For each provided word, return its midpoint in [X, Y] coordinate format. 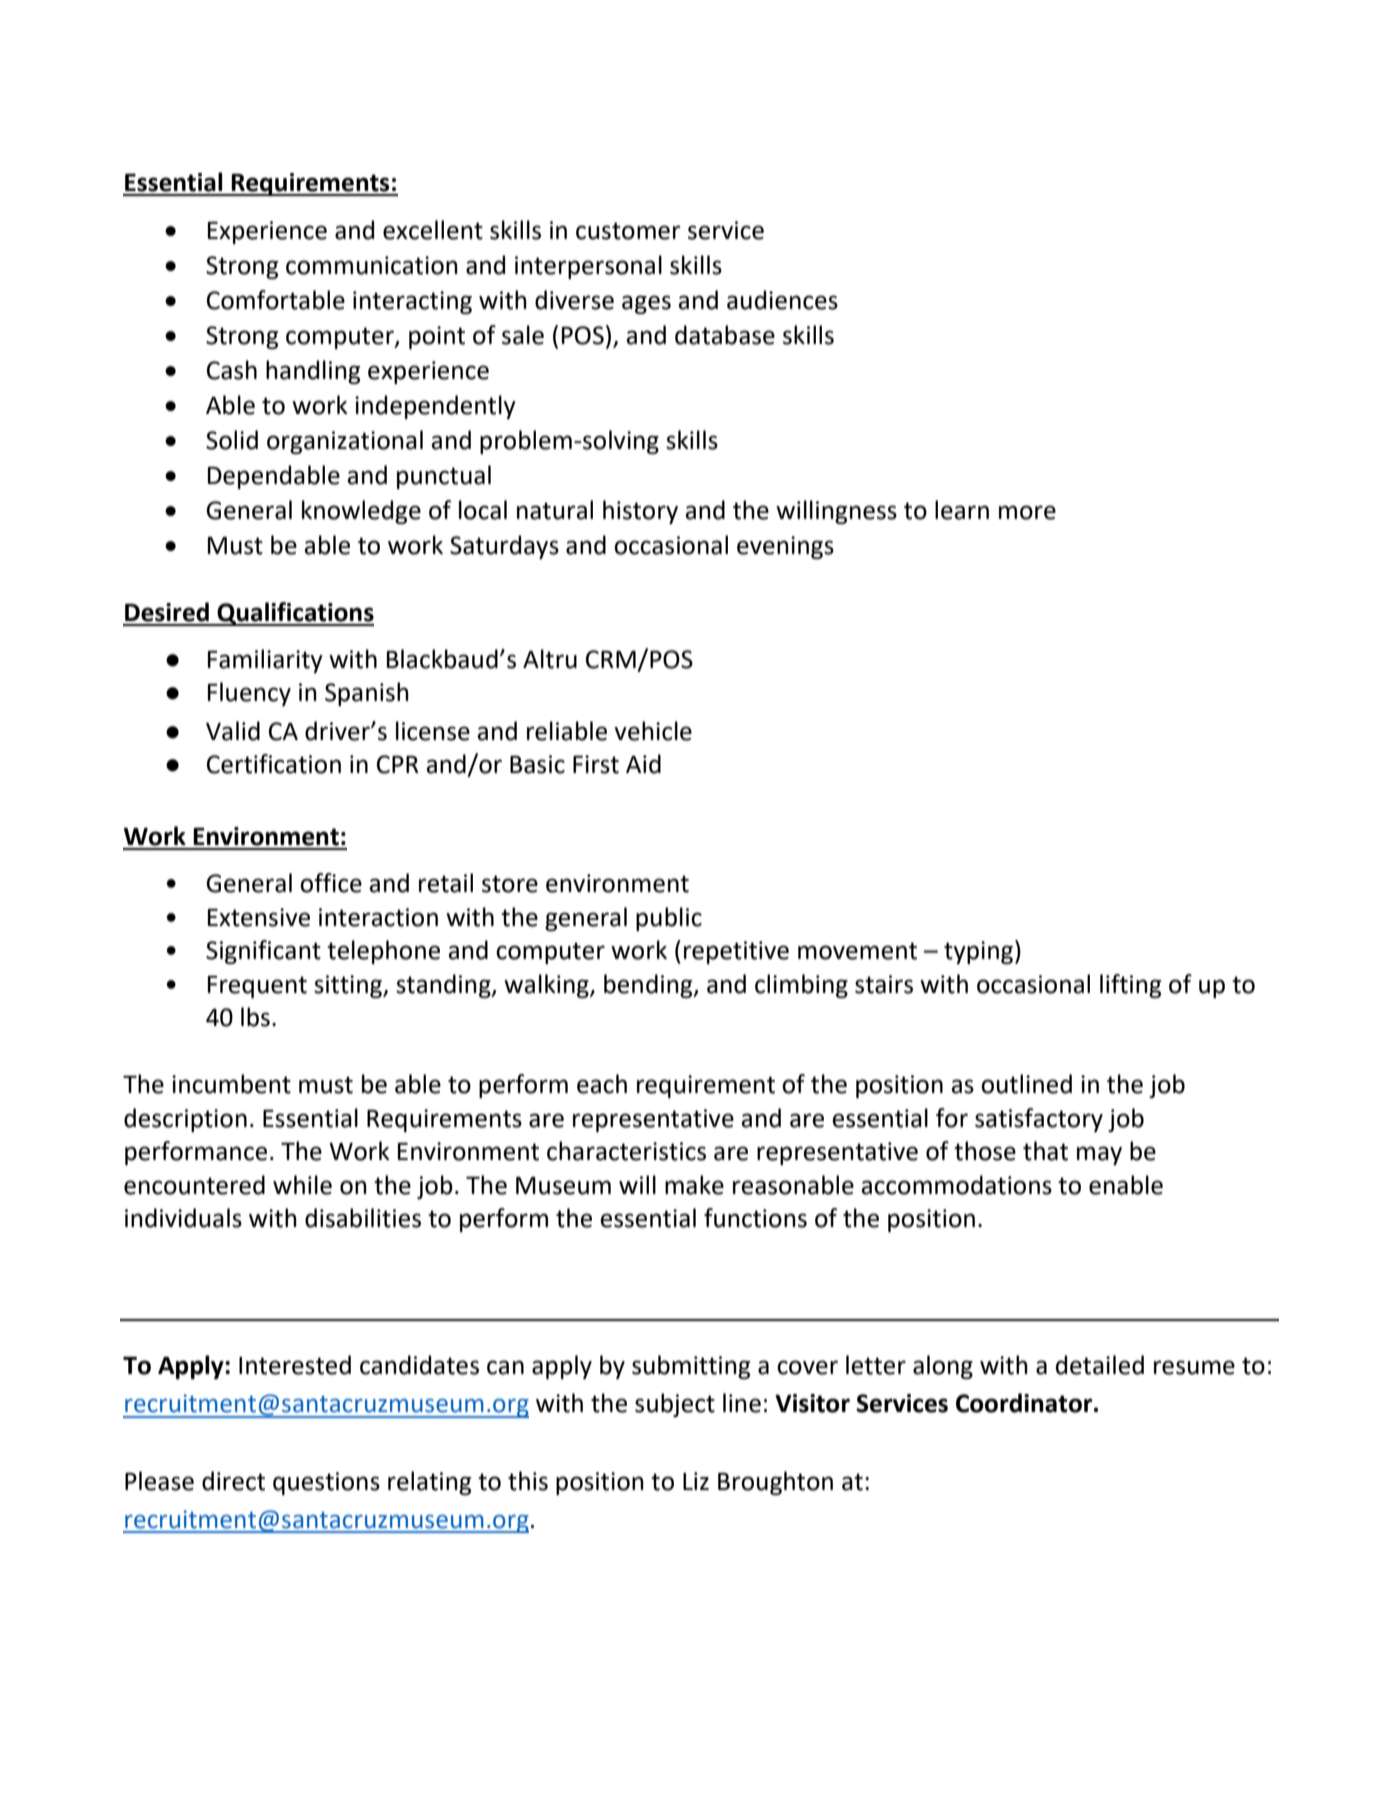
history [640, 512]
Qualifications [294, 614]
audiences [782, 300]
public [669, 919]
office [331, 883]
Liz [696, 1481]
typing [980, 952]
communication [372, 265]
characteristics [626, 1151]
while [302, 1185]
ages [646, 304]
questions [326, 1483]
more [1027, 512]
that [1045, 1151]
